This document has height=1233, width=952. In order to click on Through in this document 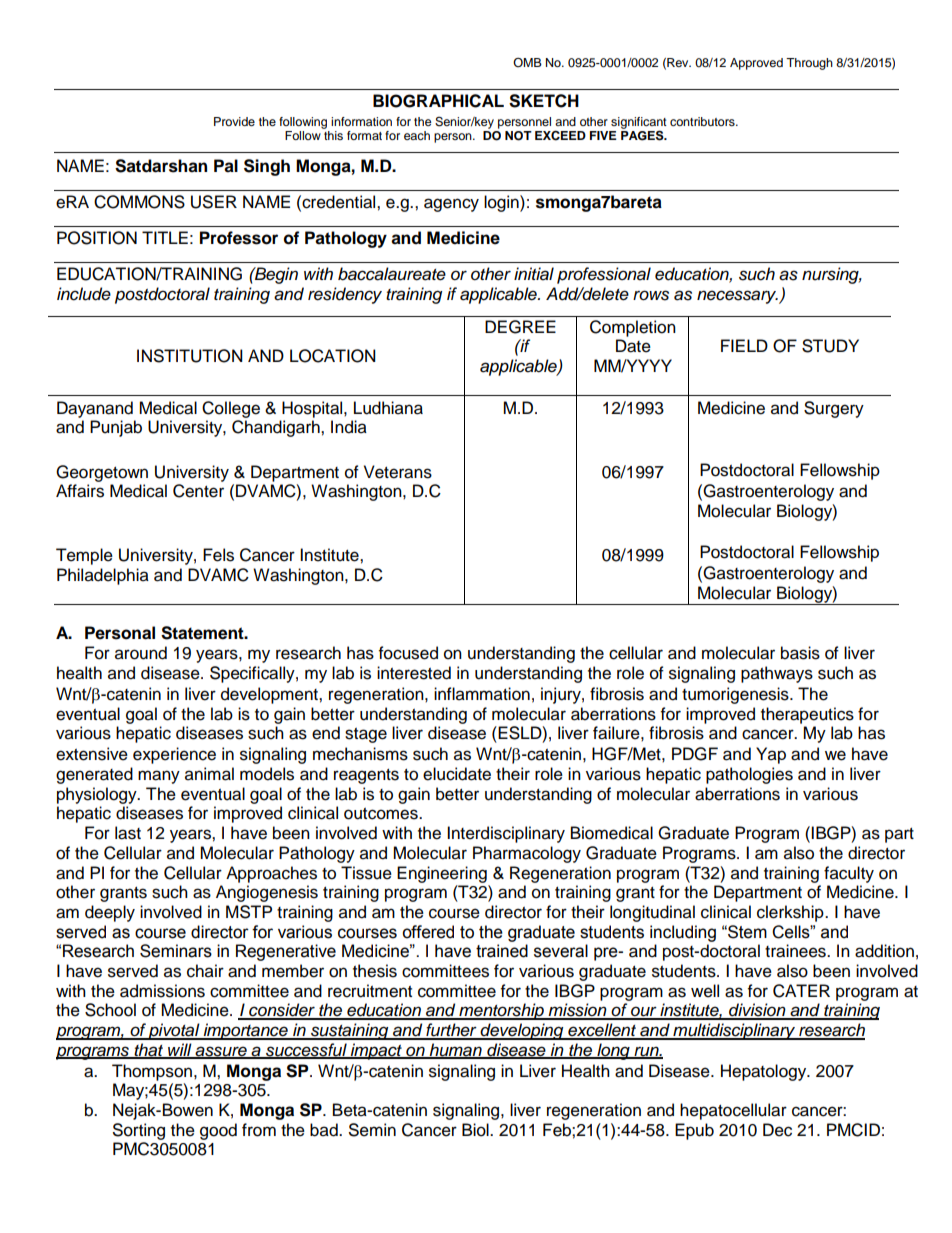, I will do `click(809, 64)`.
